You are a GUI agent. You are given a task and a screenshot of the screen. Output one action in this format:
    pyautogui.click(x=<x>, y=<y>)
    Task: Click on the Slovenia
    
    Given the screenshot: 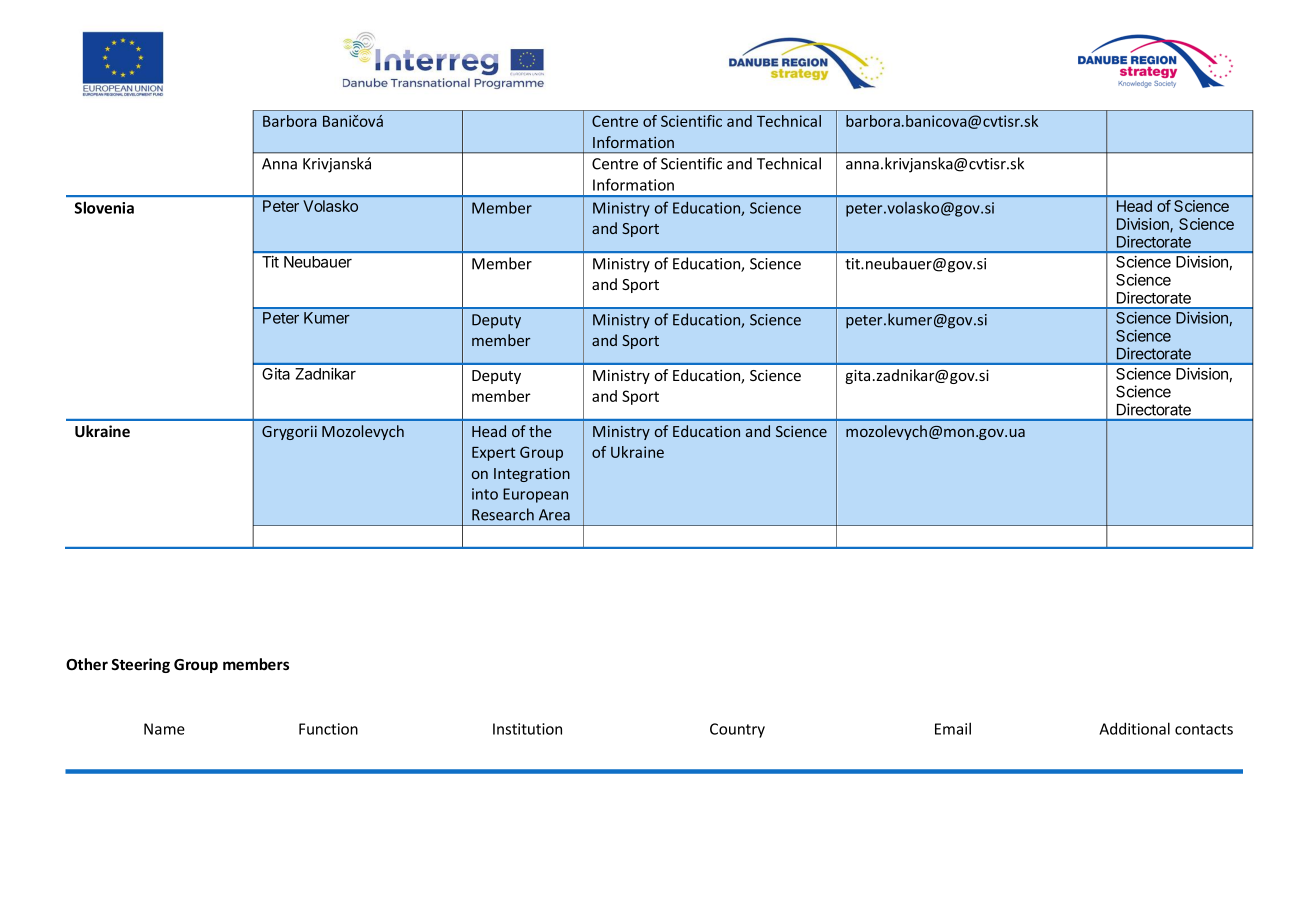 What is the action you would take?
    pyautogui.click(x=104, y=207)
